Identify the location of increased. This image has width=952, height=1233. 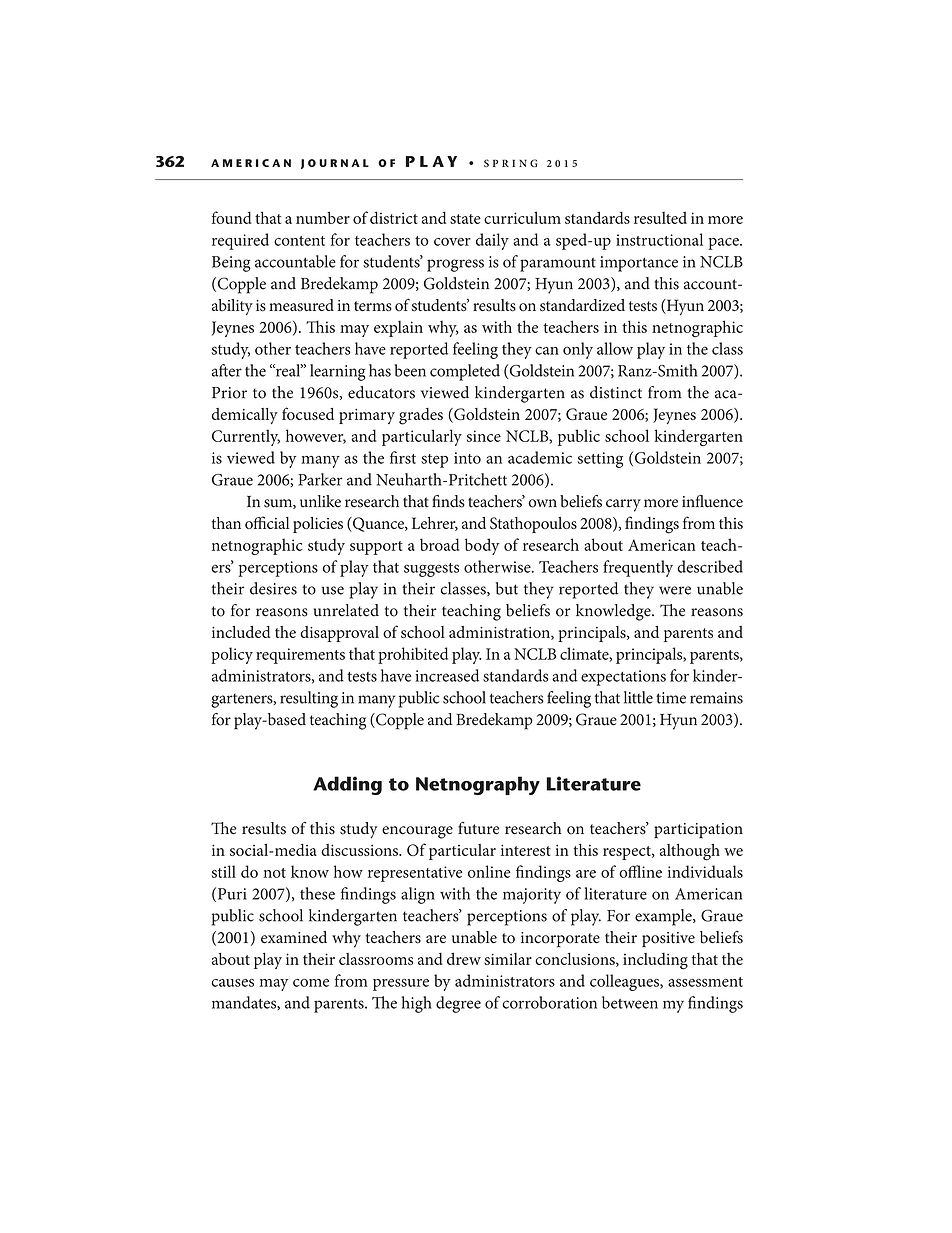
(447, 675).
